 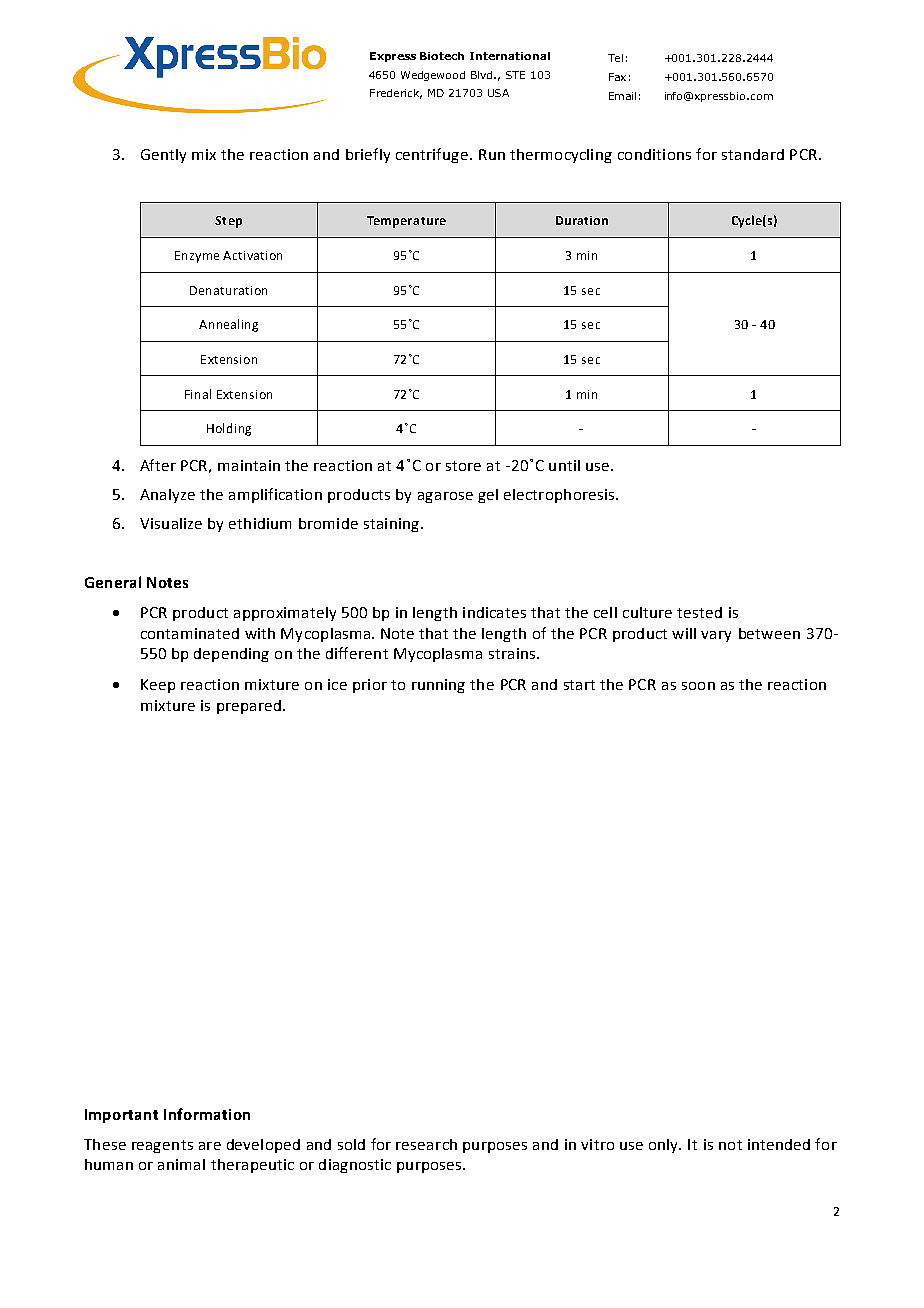 What do you see at coordinates (162, 1146) in the page?
I see `reagents` at bounding box center [162, 1146].
